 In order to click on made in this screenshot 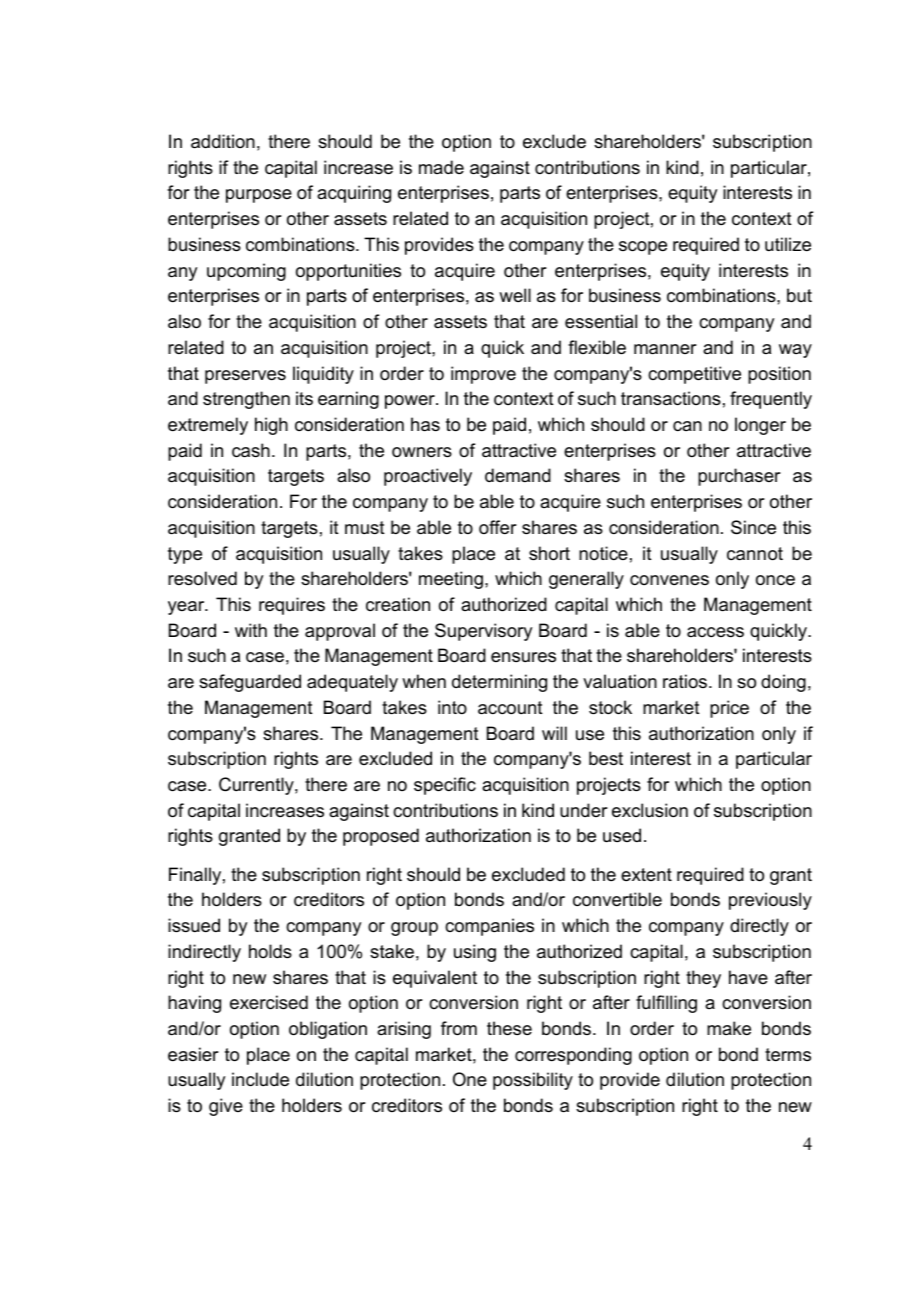, I will do `click(441, 167)`.
